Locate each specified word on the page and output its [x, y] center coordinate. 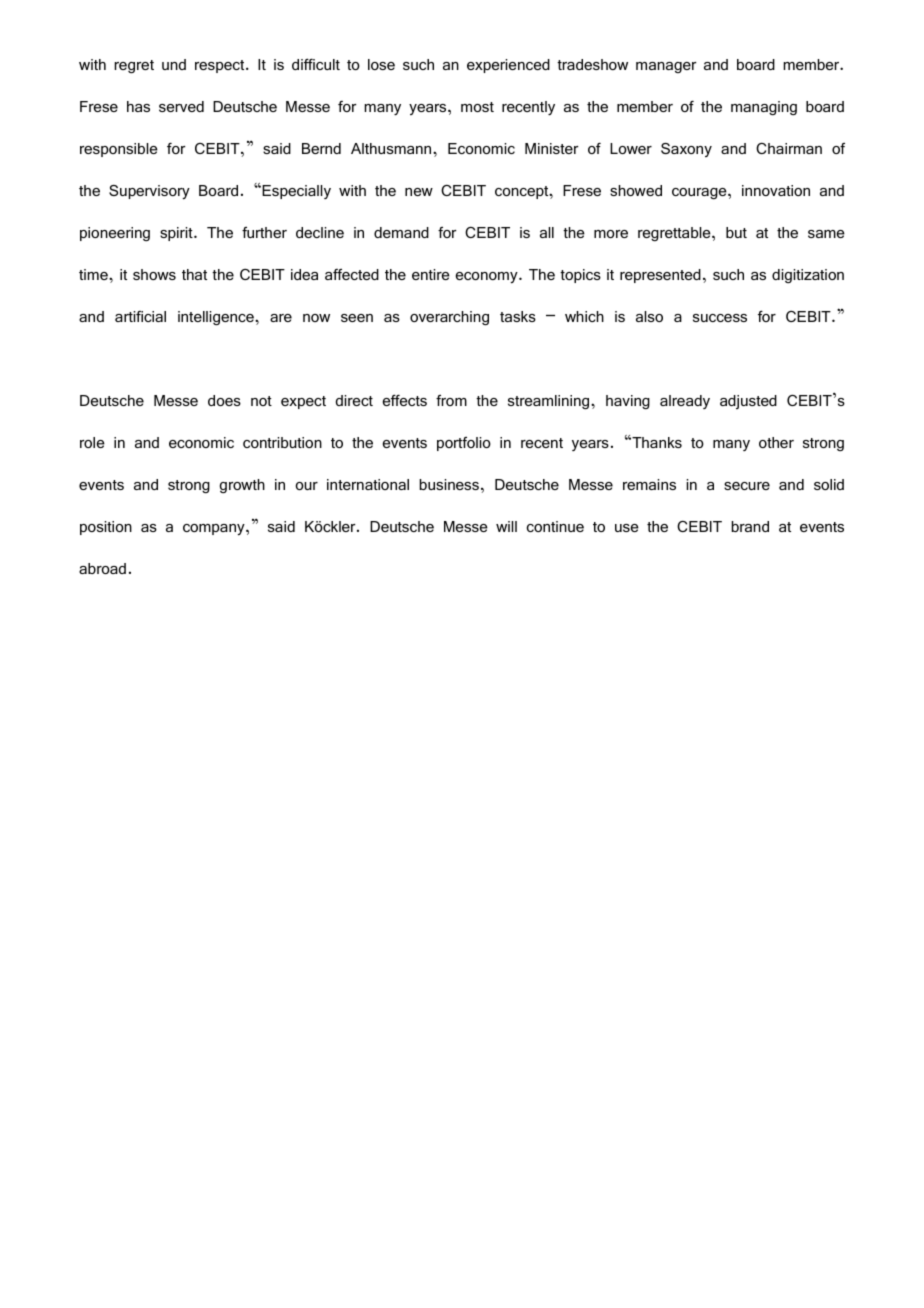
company [215, 530]
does [224, 400]
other [776, 442]
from [451, 400]
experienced [508, 66]
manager [666, 67]
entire [431, 274]
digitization [808, 276]
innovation [776, 190]
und [174, 64]
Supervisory [149, 192]
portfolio [464, 444]
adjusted [748, 402]
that [194, 274]
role [92, 442]
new [419, 192]
